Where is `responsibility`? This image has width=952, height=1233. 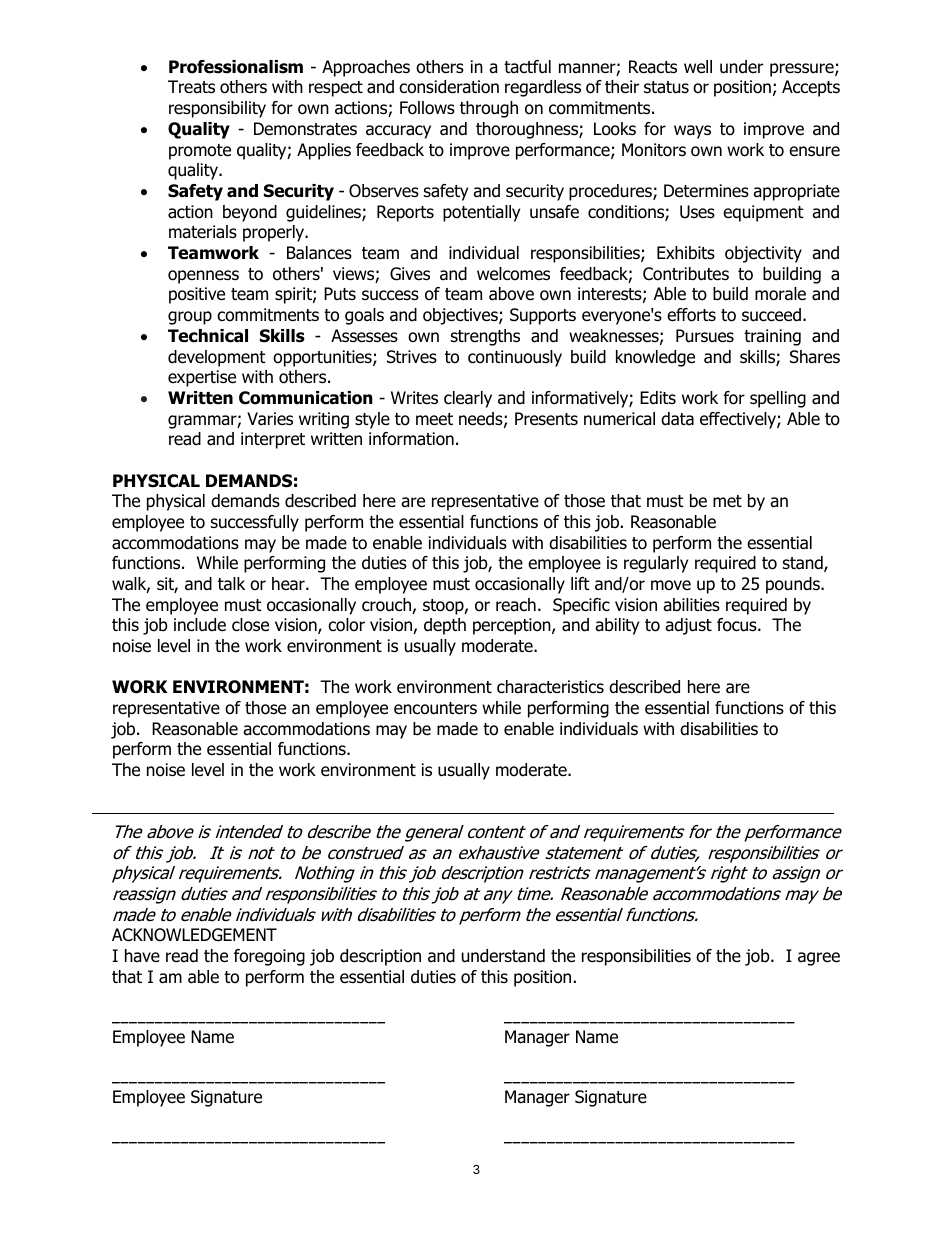
responsibility is located at coordinates (217, 109).
